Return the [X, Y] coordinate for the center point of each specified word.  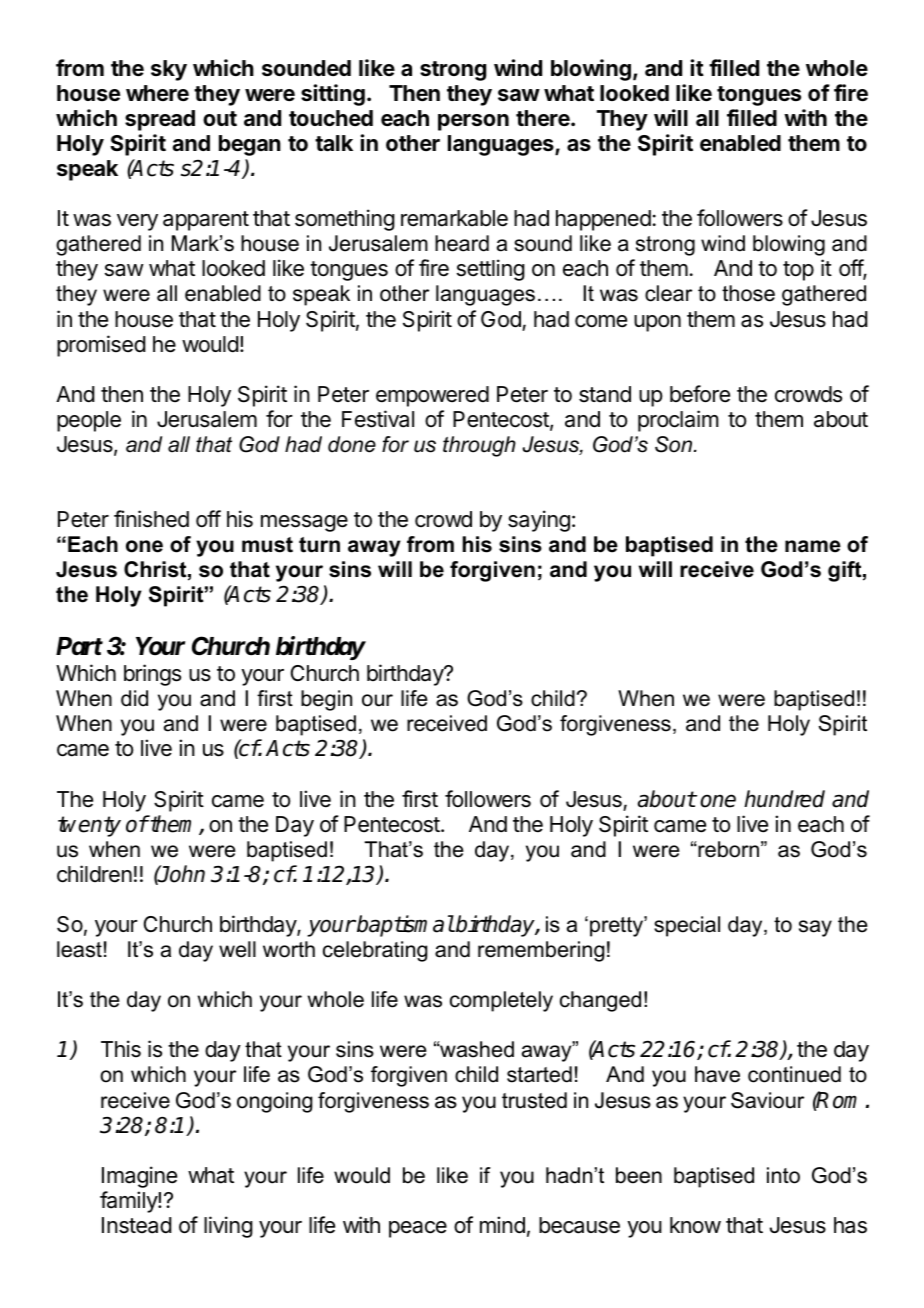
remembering [541, 951]
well [237, 949]
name [813, 546]
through [479, 446]
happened [603, 220]
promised [101, 346]
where [157, 93]
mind [502, 1225]
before [700, 394]
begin [326, 700]
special [687, 926]
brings [152, 675]
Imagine [139, 1177]
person [473, 122]
